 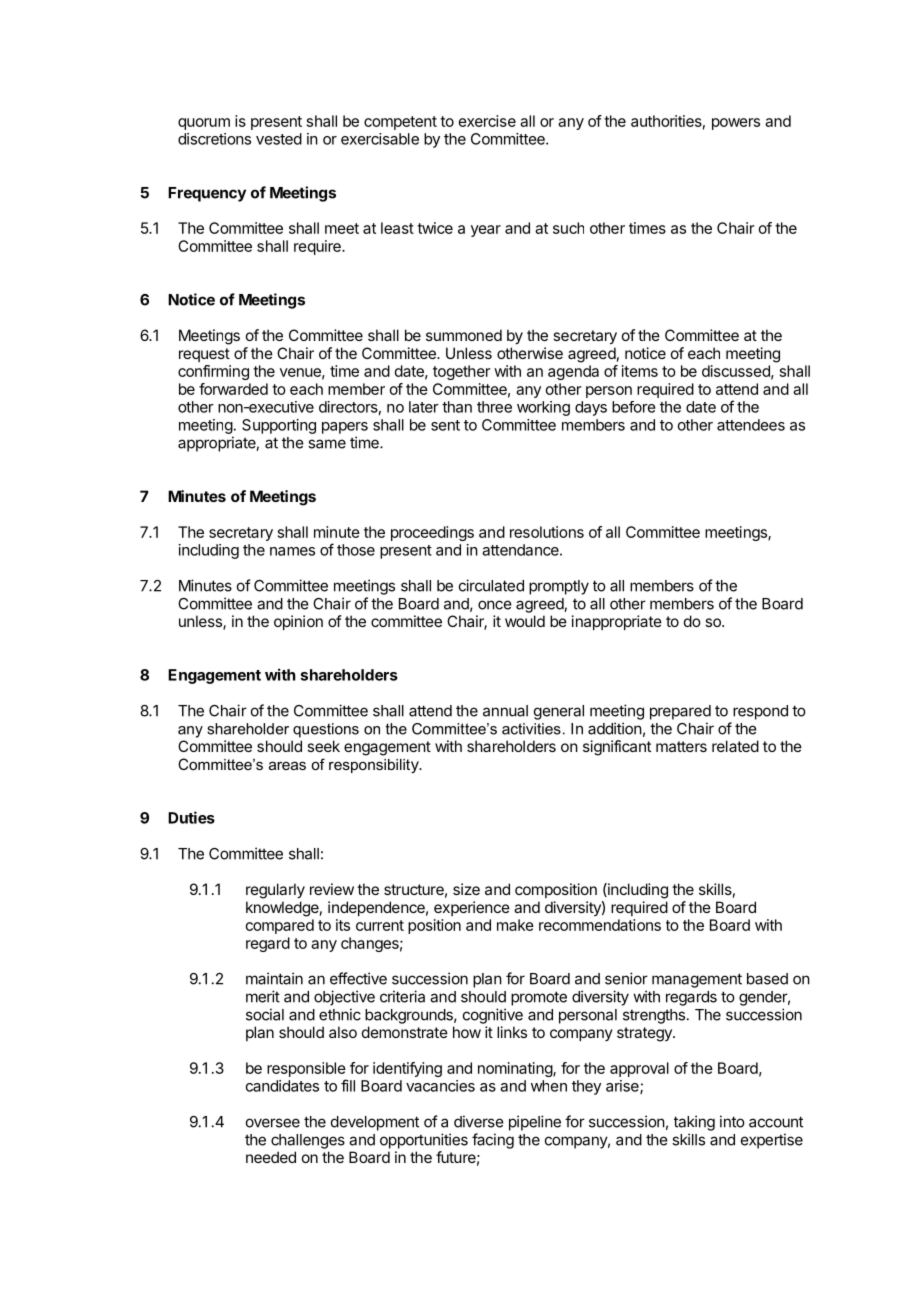 I want to click on Supporting, so click(x=279, y=426).
